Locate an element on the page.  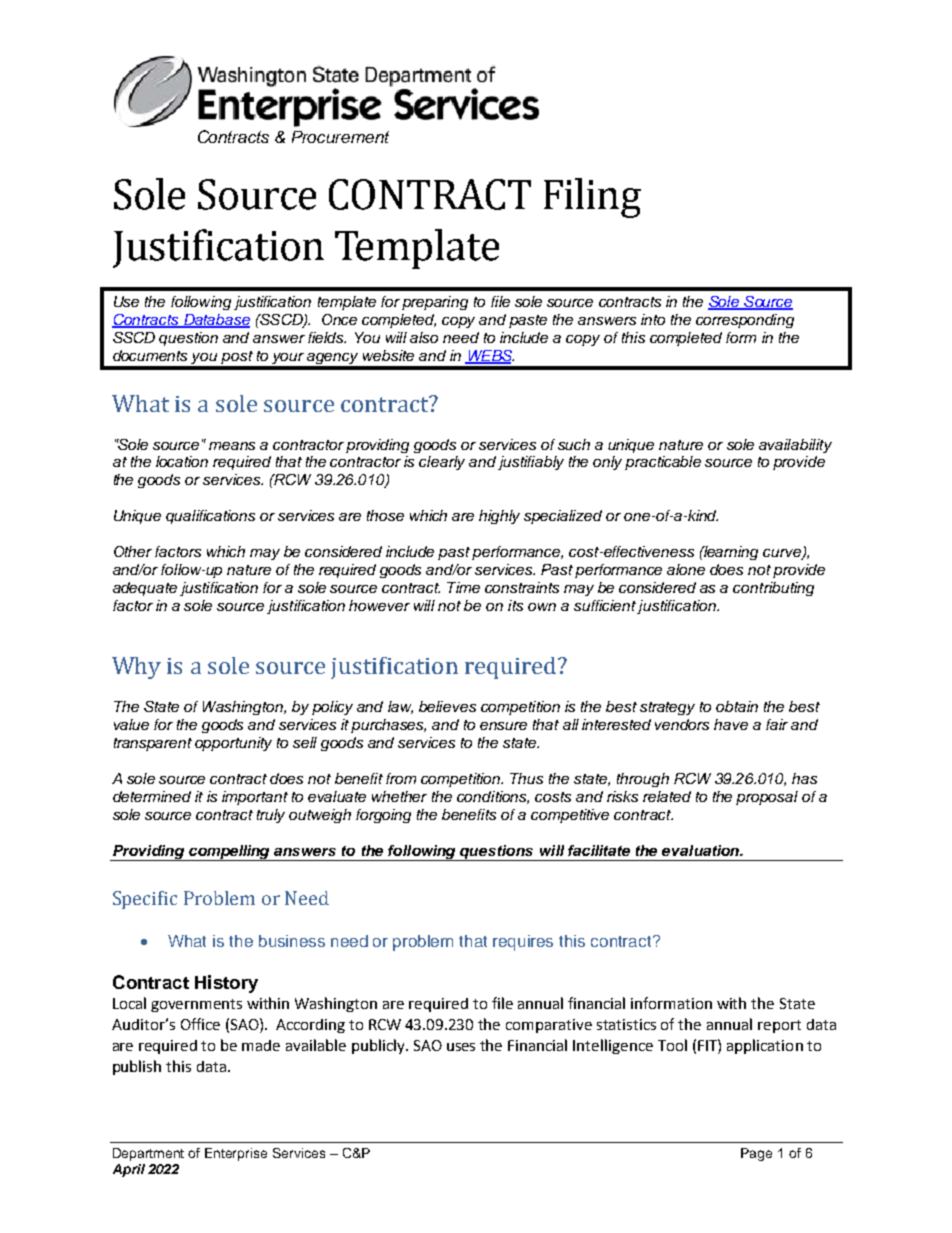
alone is located at coordinates (686, 569).
